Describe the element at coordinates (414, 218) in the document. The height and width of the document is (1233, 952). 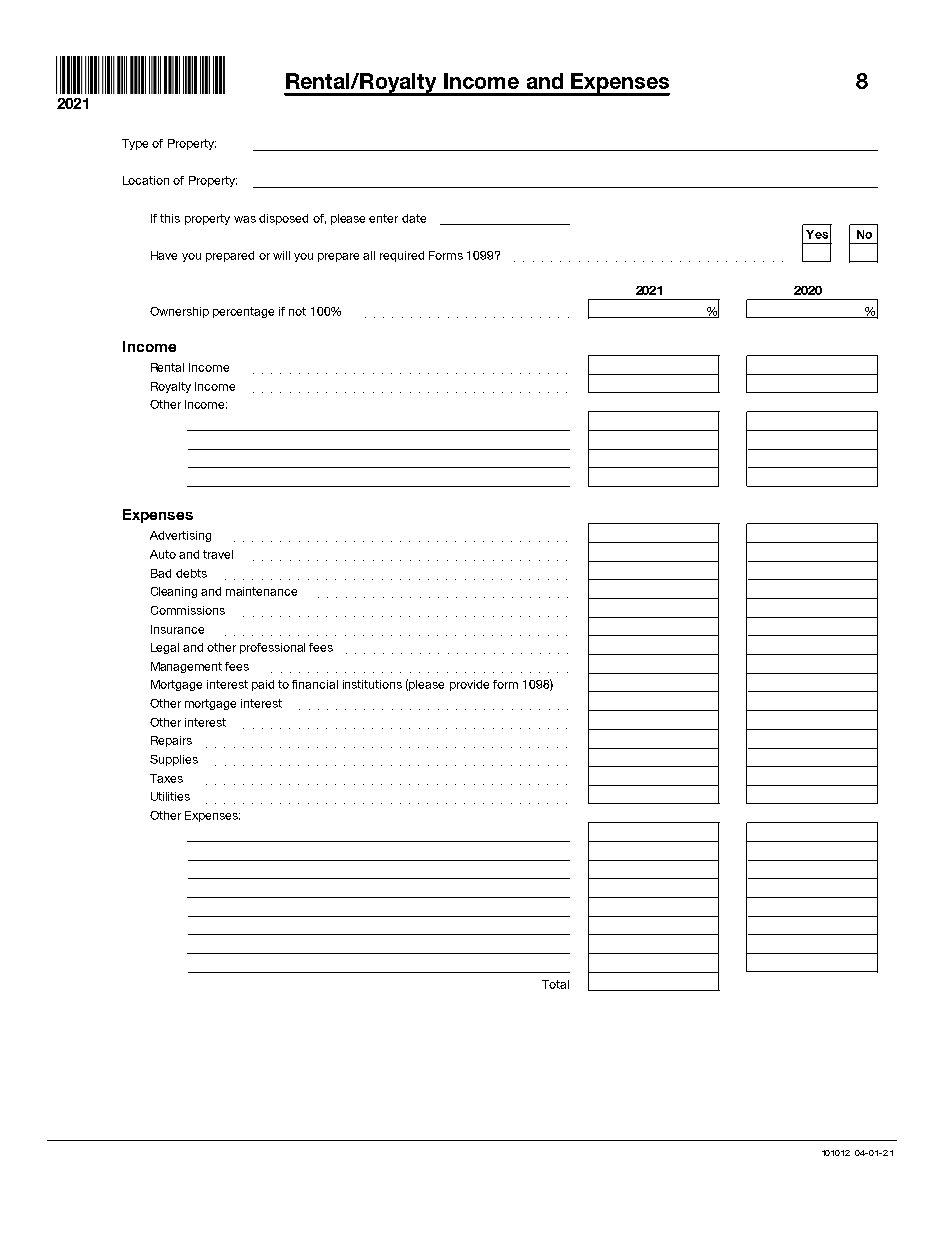
I see `date` at that location.
